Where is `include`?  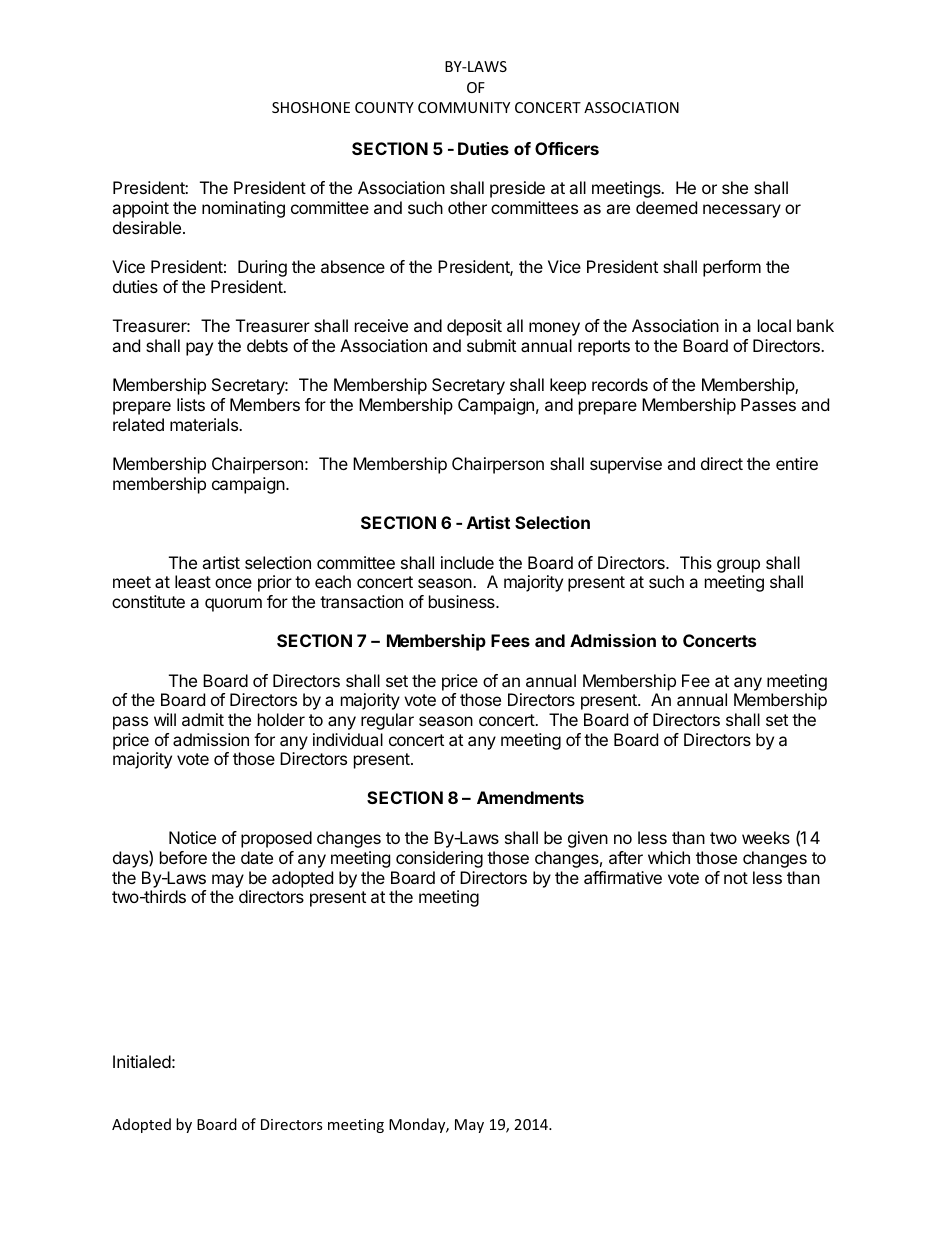
include is located at coordinates (467, 562).
